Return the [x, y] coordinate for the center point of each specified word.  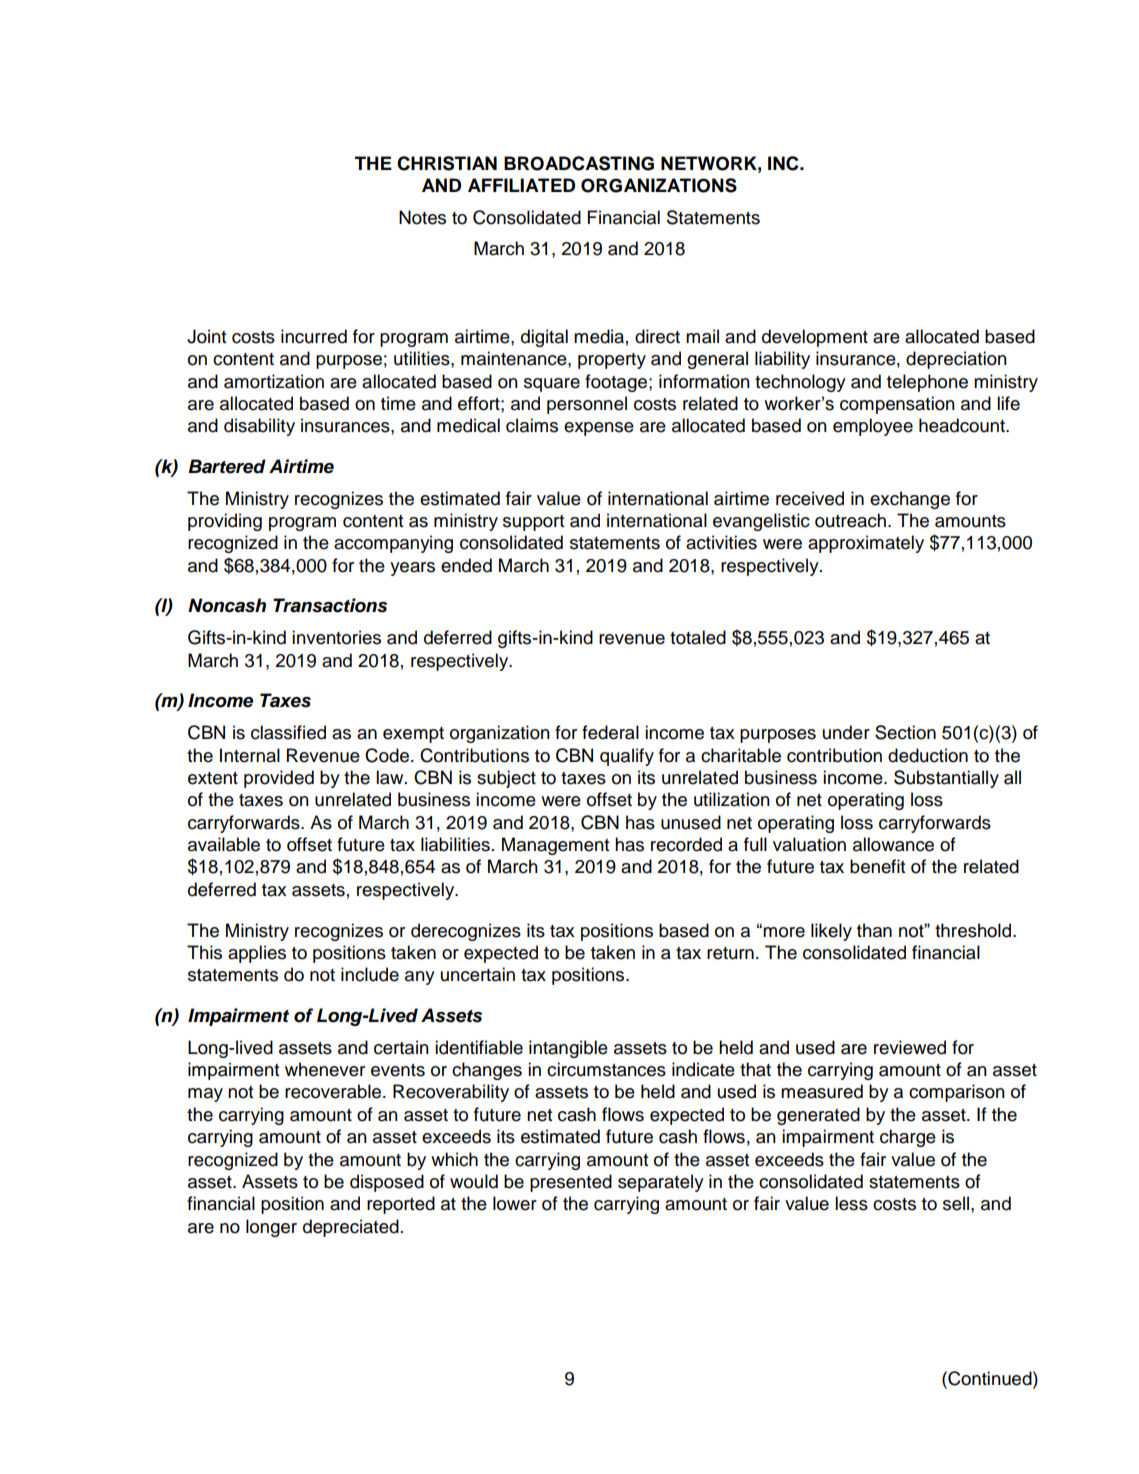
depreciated [351, 1228]
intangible [568, 1049]
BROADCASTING [579, 163]
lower [515, 1203]
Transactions [330, 605]
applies [257, 954]
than [874, 930]
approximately [866, 544]
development [815, 338]
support [533, 523]
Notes [422, 217]
